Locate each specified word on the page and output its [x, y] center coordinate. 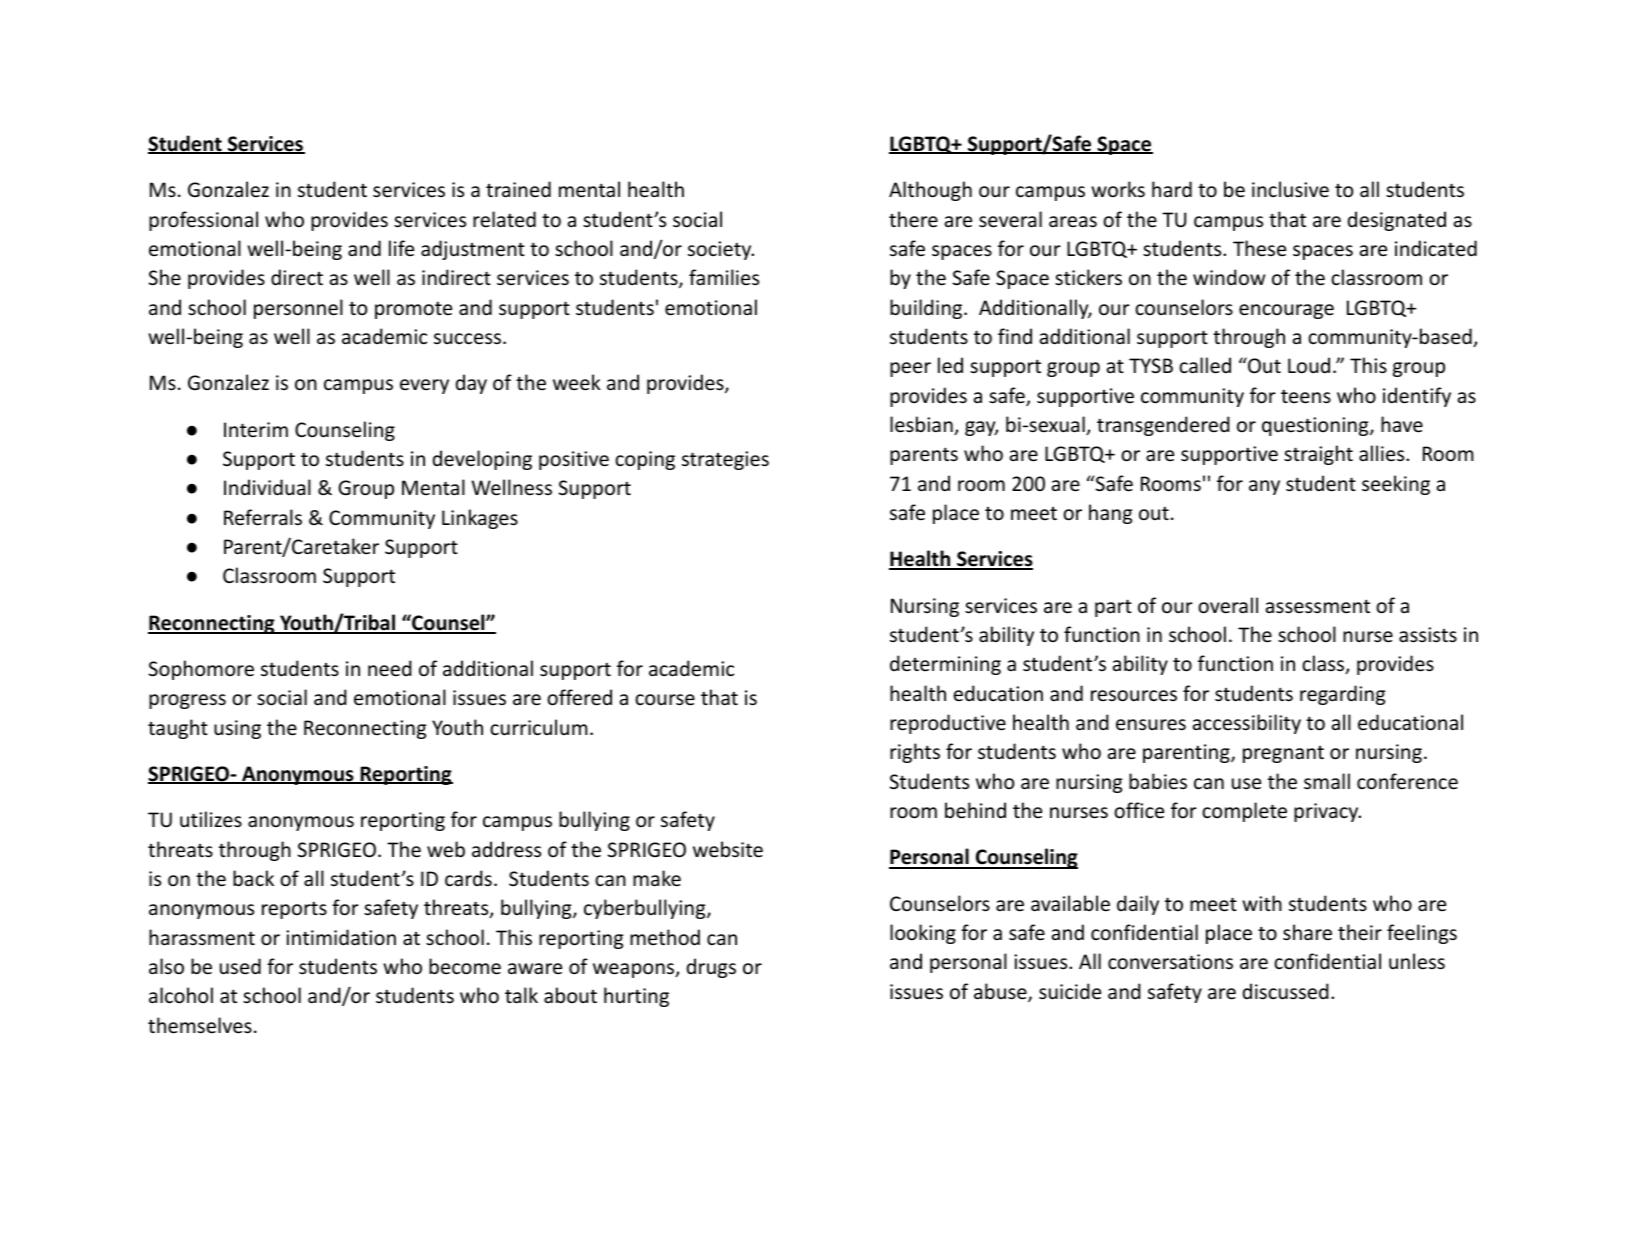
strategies [725, 460]
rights [915, 753]
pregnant [1283, 754]
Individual [267, 487]
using [237, 729]
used [240, 966]
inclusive [1290, 189]
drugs [711, 968]
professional [203, 221]
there [913, 219]
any [1264, 487]
